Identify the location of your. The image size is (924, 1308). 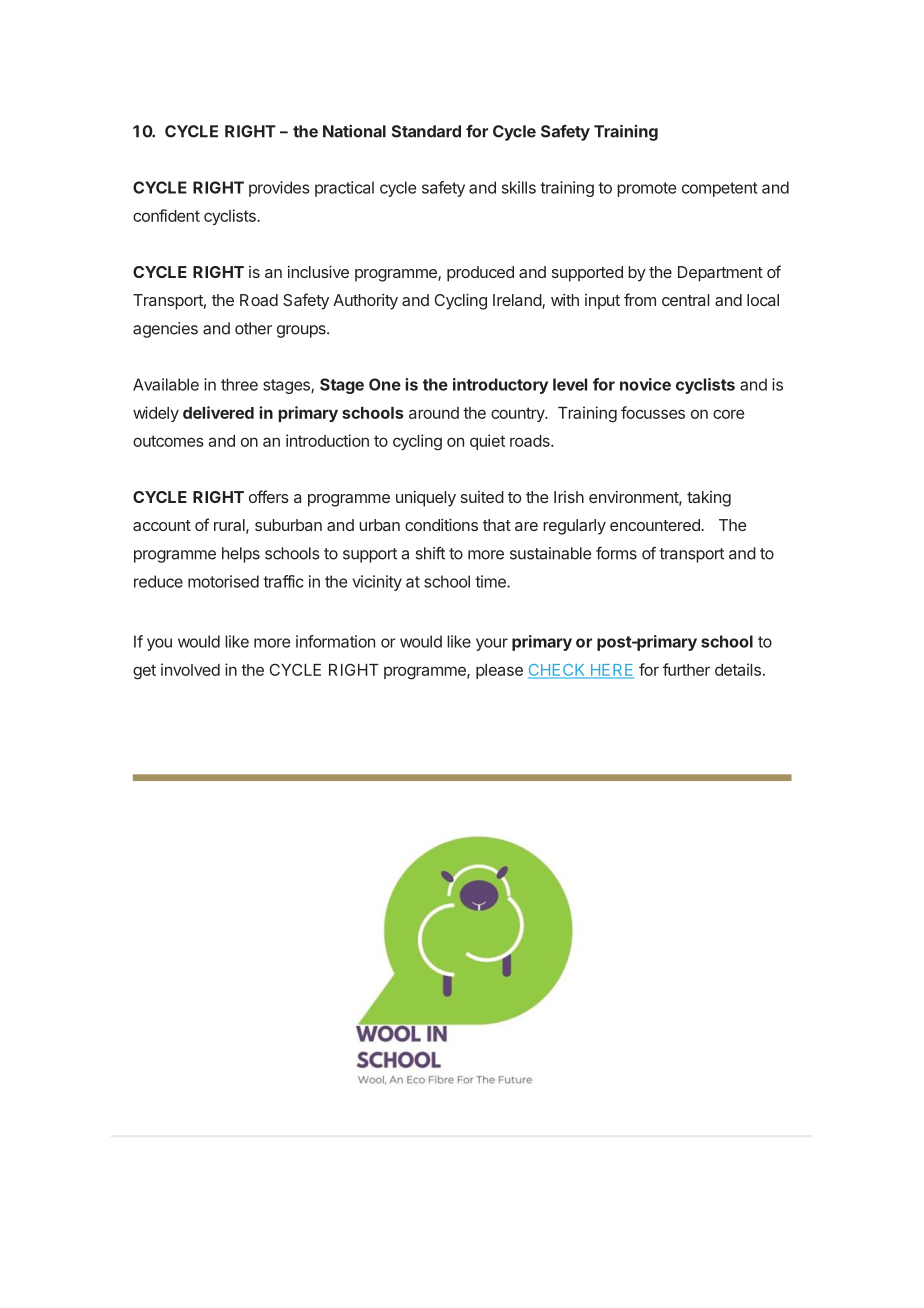
(492, 644).
